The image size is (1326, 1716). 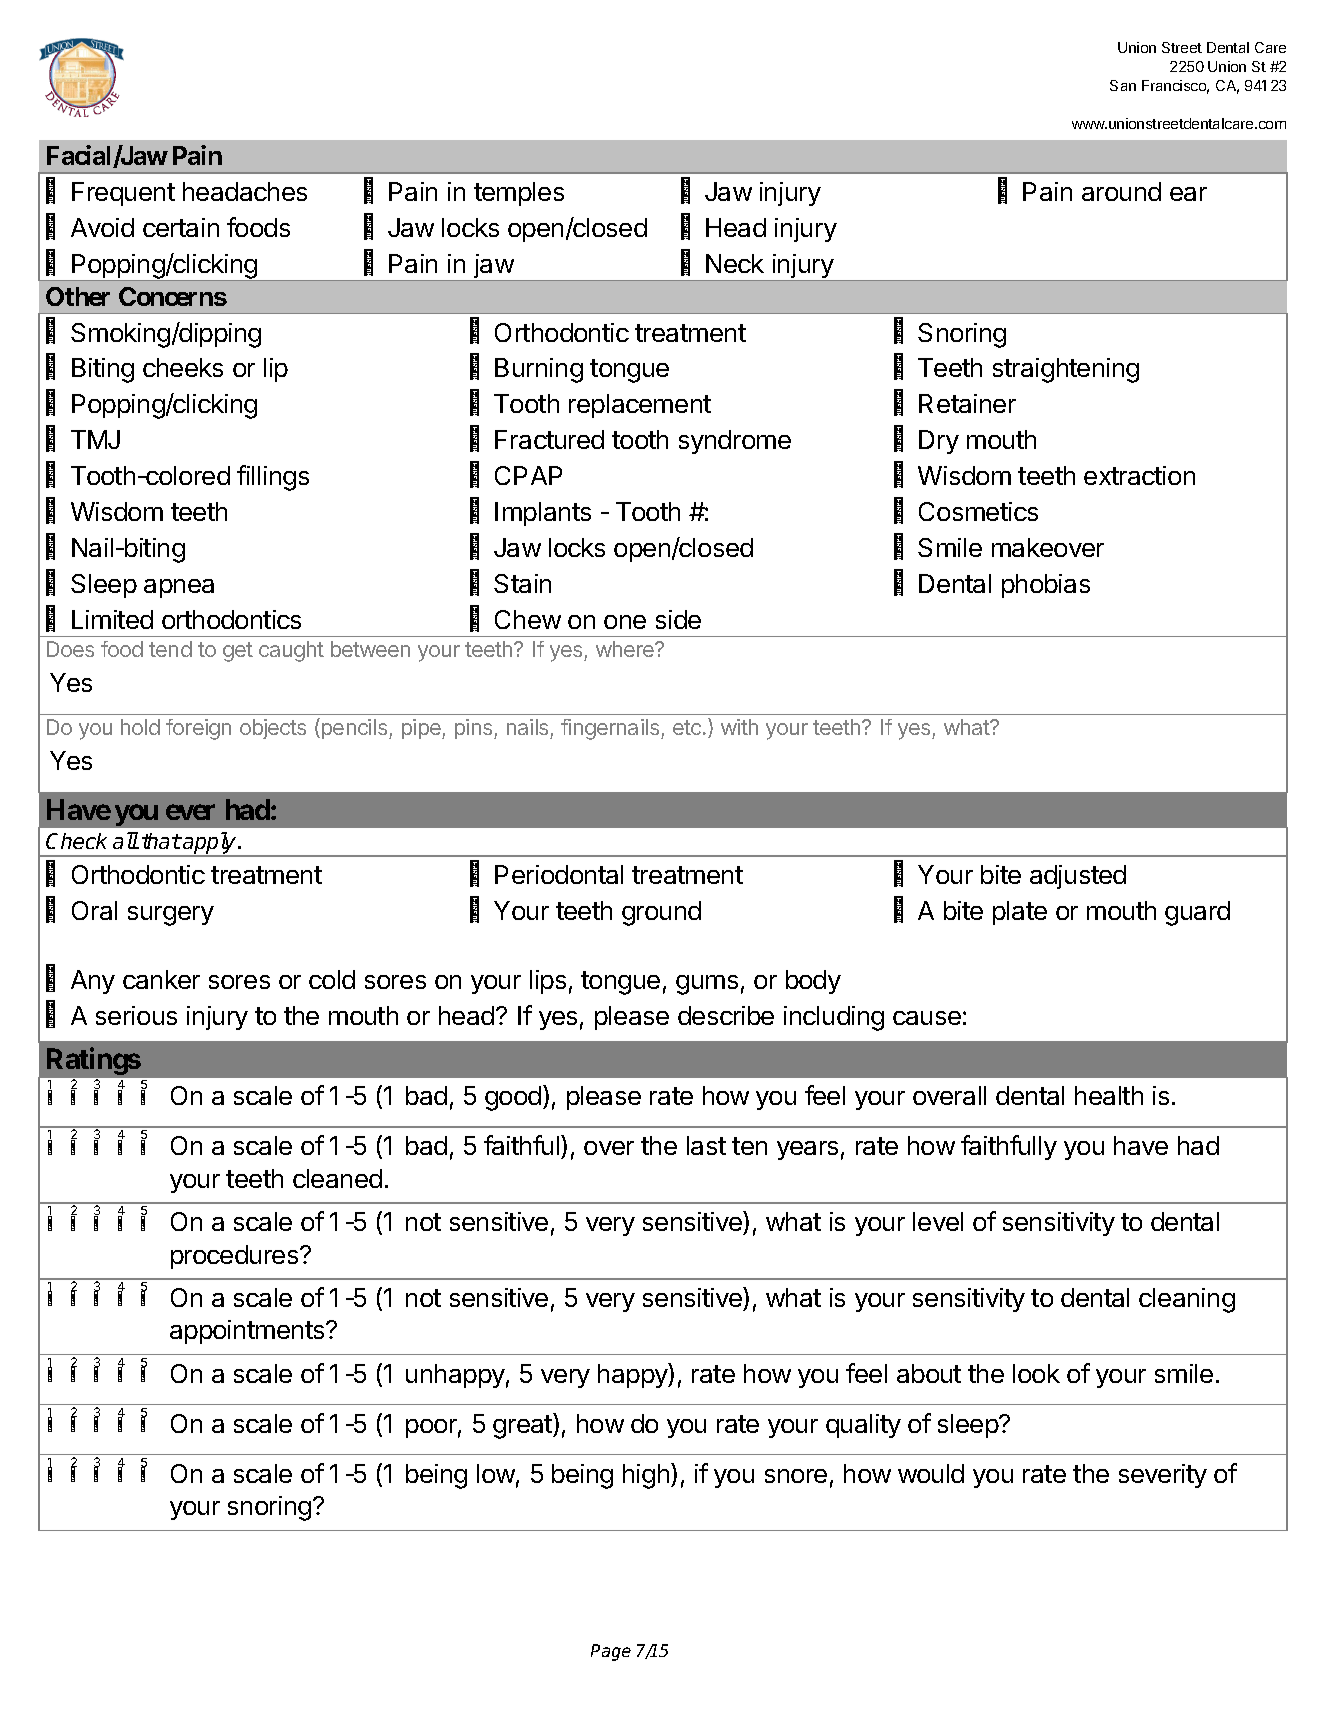 What do you see at coordinates (1123, 85) in the screenshot?
I see `San` at bounding box center [1123, 85].
